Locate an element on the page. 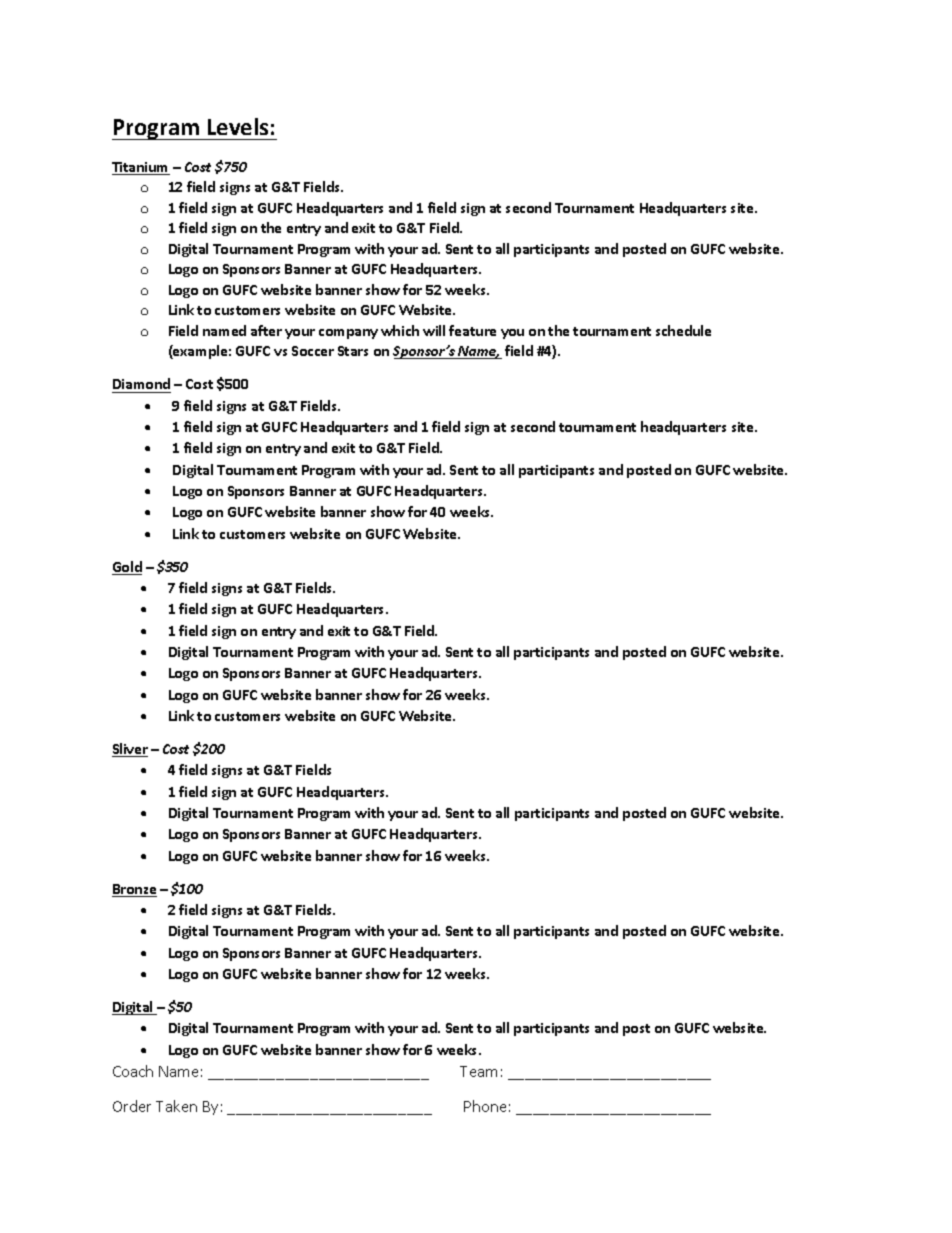 Image resolution: width=952 pixels, height=1233 pixels. Stars is located at coordinates (353, 351).
